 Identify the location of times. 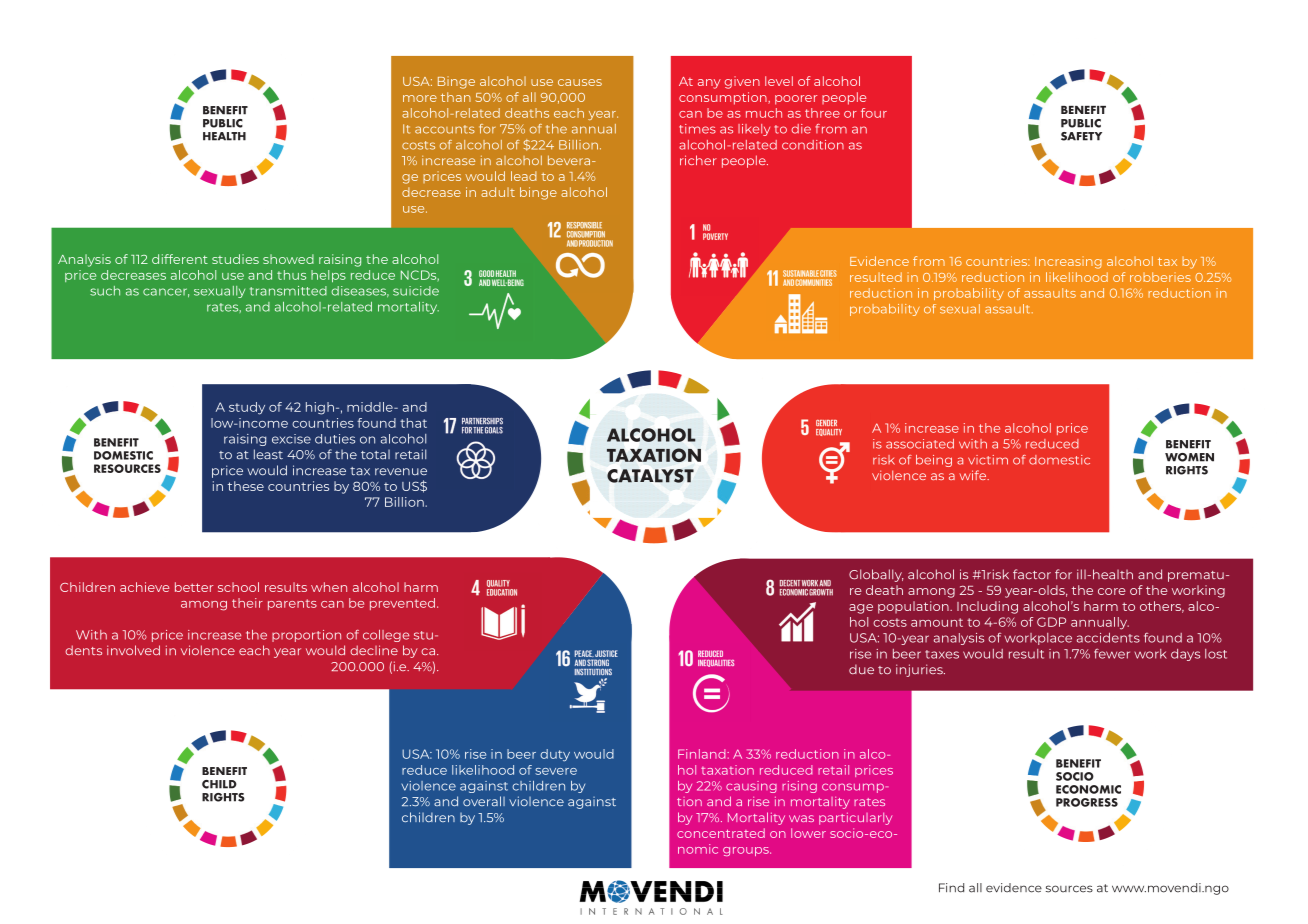
(697, 129).
